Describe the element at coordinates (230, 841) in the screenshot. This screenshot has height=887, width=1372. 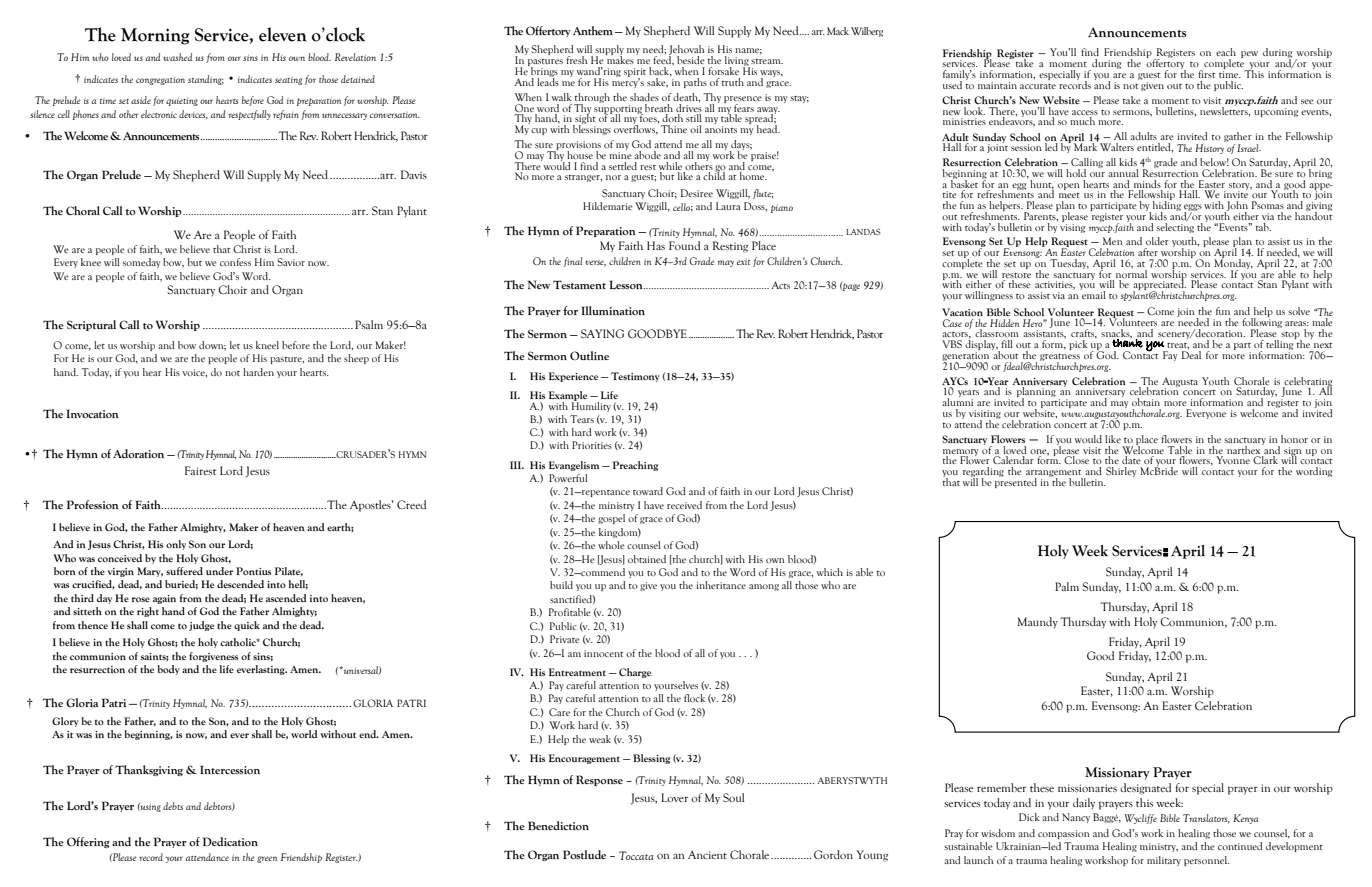
I see `Dedication` at that location.
